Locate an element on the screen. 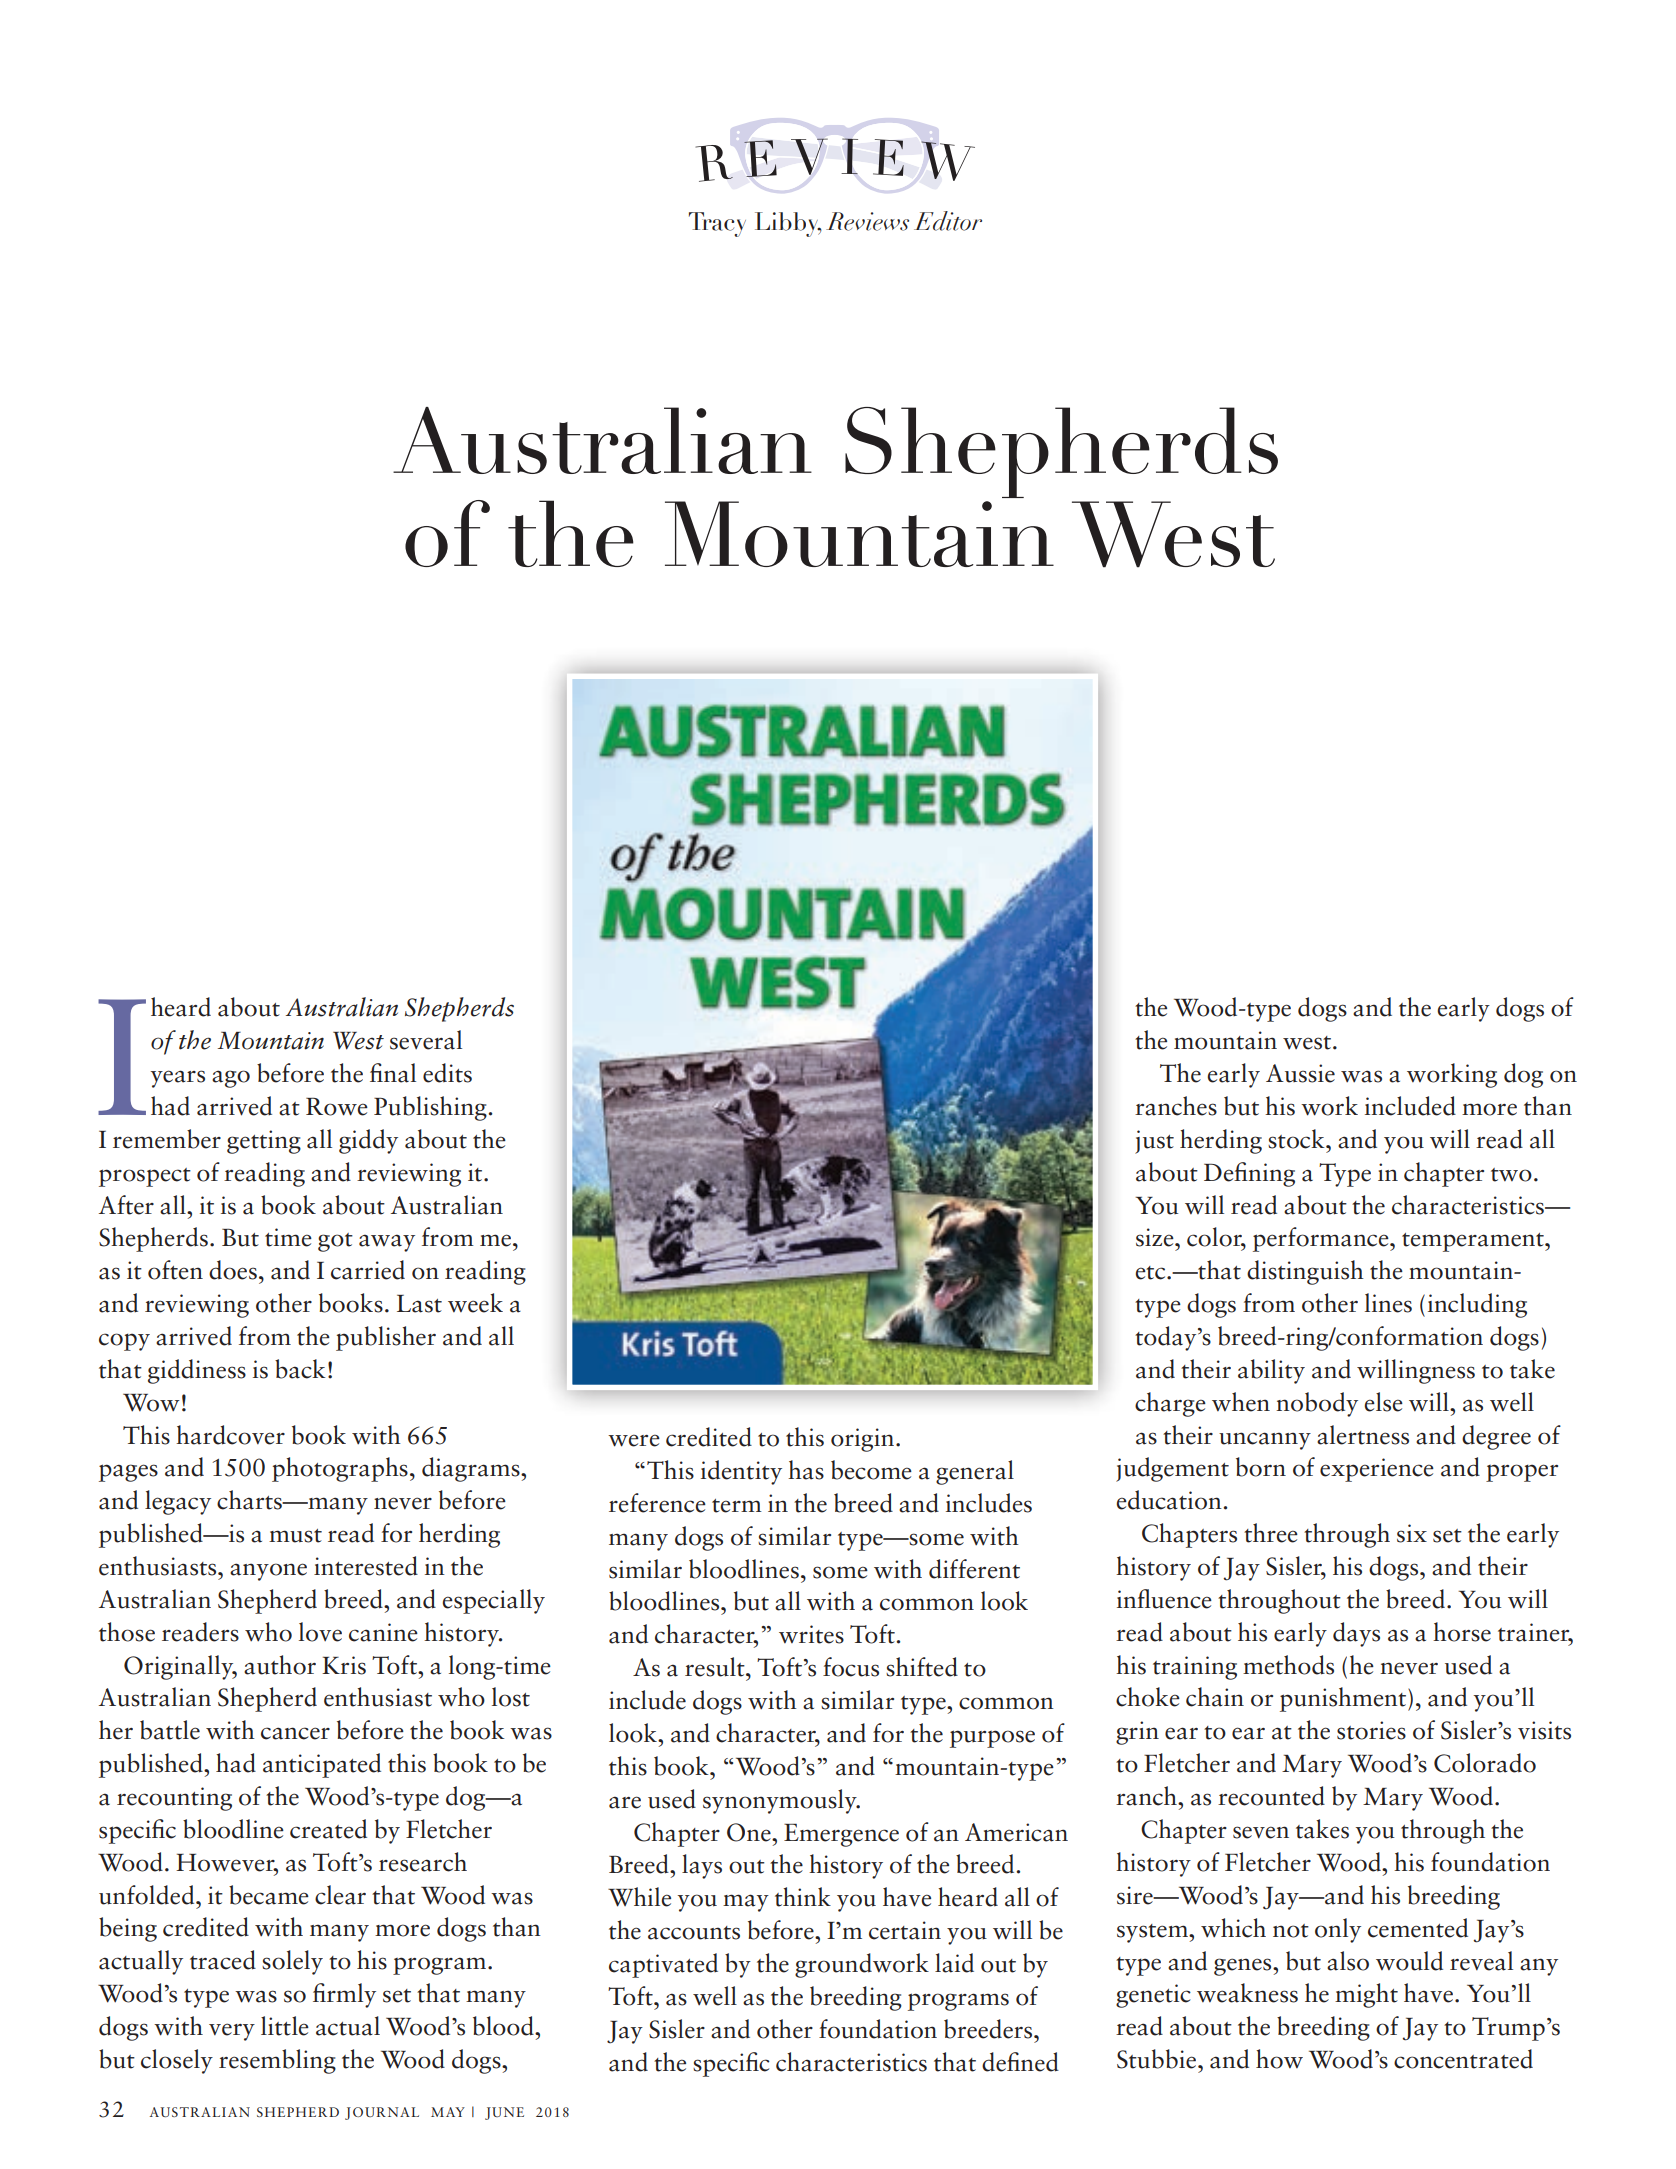 The height and width of the screenshot is (2169, 1676). Tracy is located at coordinates (717, 224).
